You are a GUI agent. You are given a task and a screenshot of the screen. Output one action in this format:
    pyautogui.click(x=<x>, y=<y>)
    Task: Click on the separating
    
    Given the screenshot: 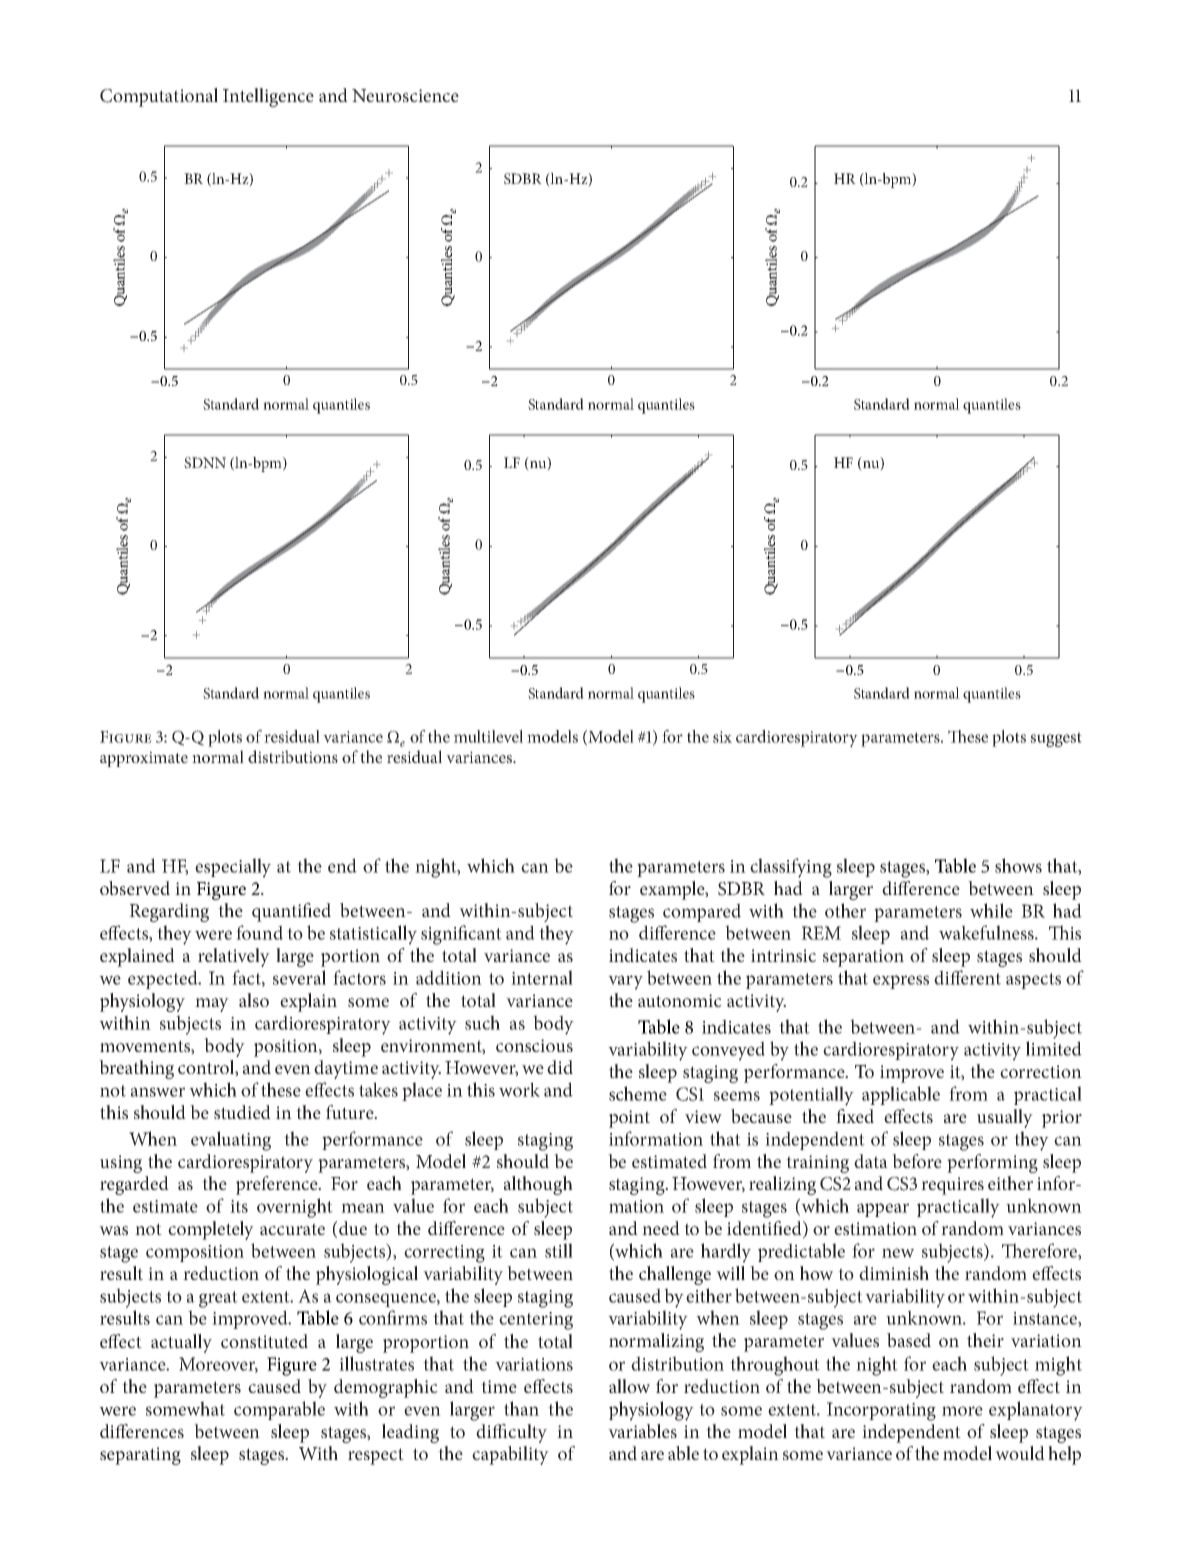 What is the action you would take?
    pyautogui.click(x=140, y=1456)
